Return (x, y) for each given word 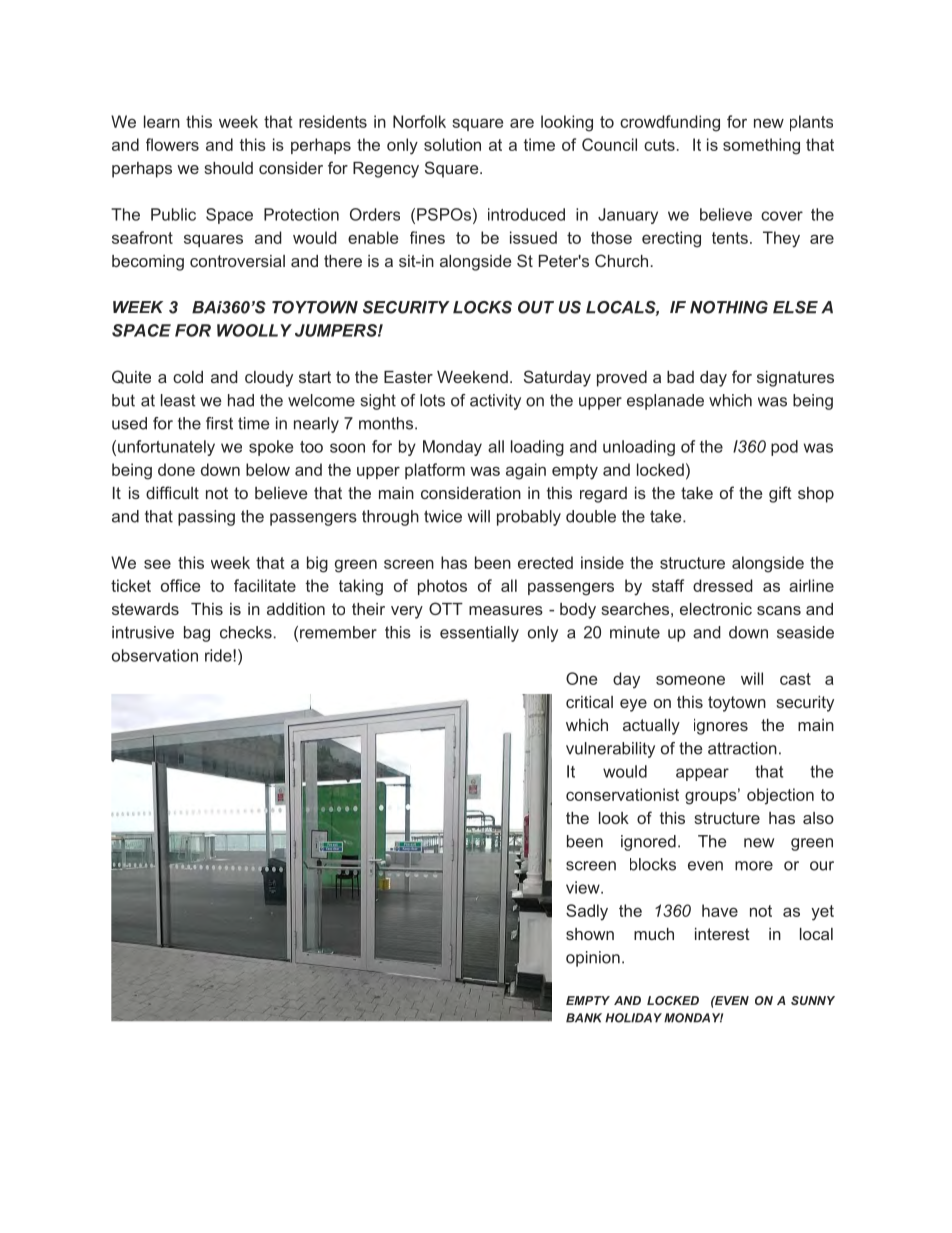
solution (452, 144)
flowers (172, 144)
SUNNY (813, 1000)
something (761, 146)
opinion (593, 959)
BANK (584, 1018)
